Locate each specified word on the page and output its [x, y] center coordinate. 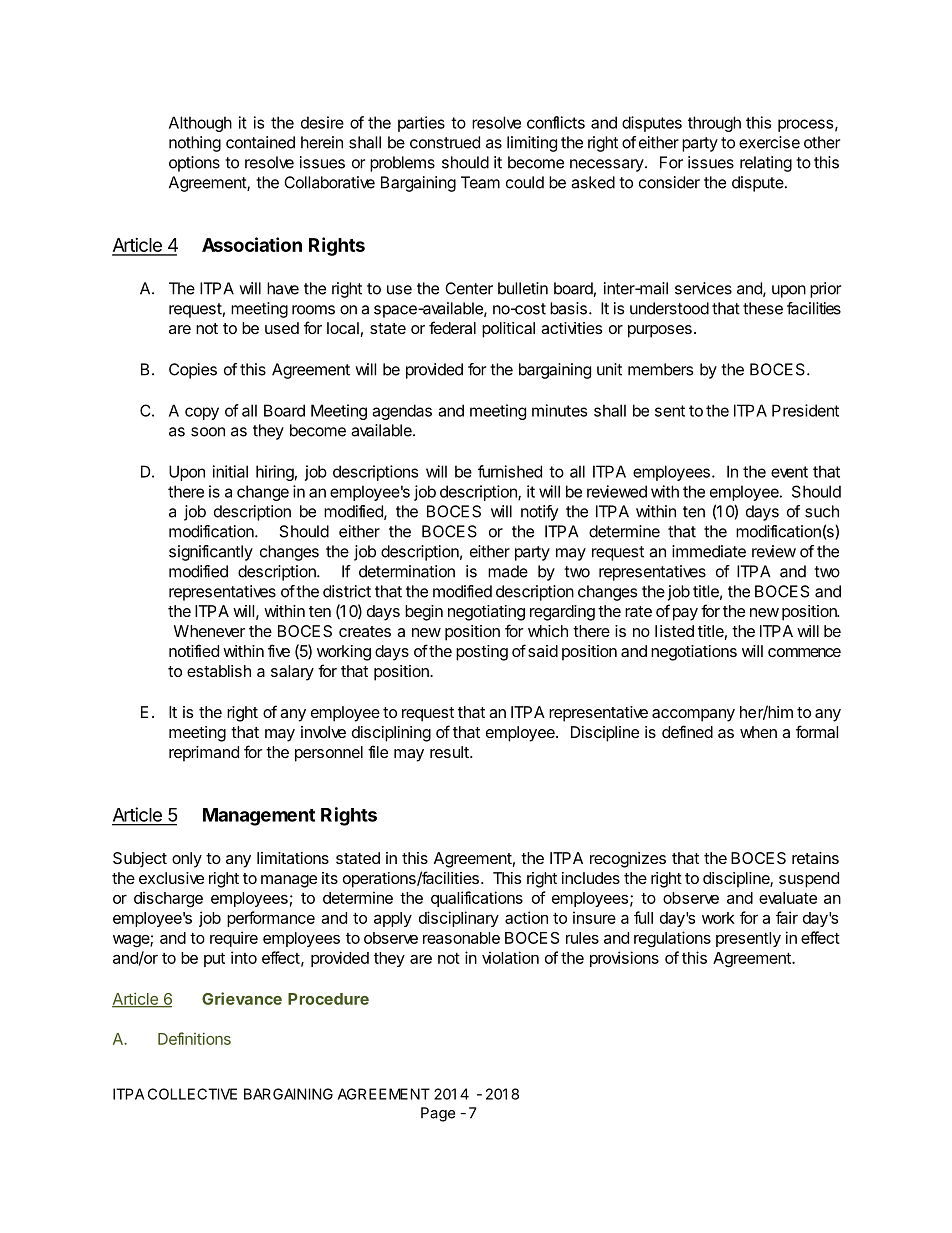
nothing [195, 144]
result [450, 752]
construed [445, 142]
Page [438, 1114]
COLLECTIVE [192, 1094]
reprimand [204, 754]
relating [766, 164]
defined [687, 731]
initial [230, 471]
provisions [624, 959]
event [789, 472]
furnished [510, 471]
